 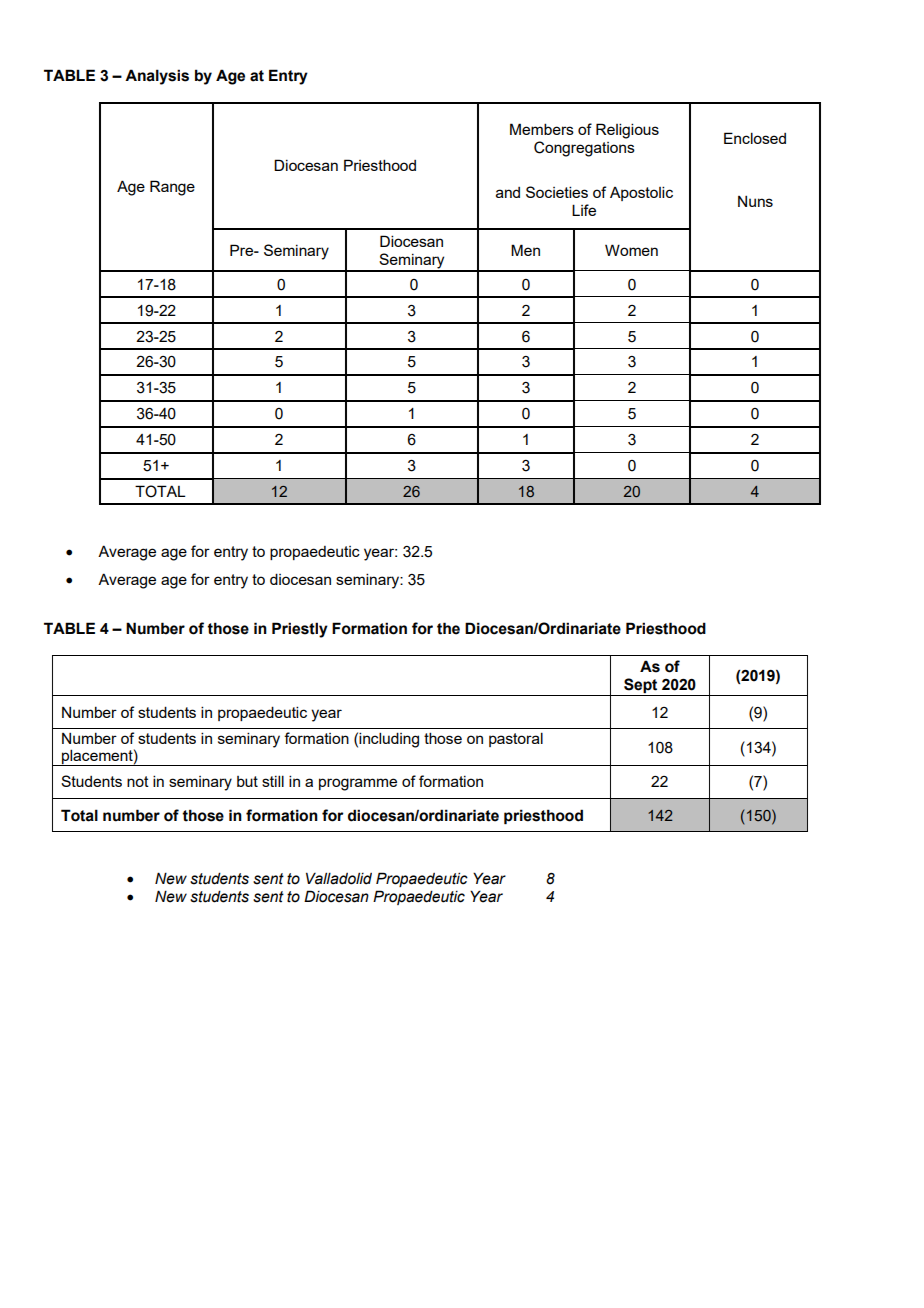 I want to click on Members, so click(x=542, y=129).
